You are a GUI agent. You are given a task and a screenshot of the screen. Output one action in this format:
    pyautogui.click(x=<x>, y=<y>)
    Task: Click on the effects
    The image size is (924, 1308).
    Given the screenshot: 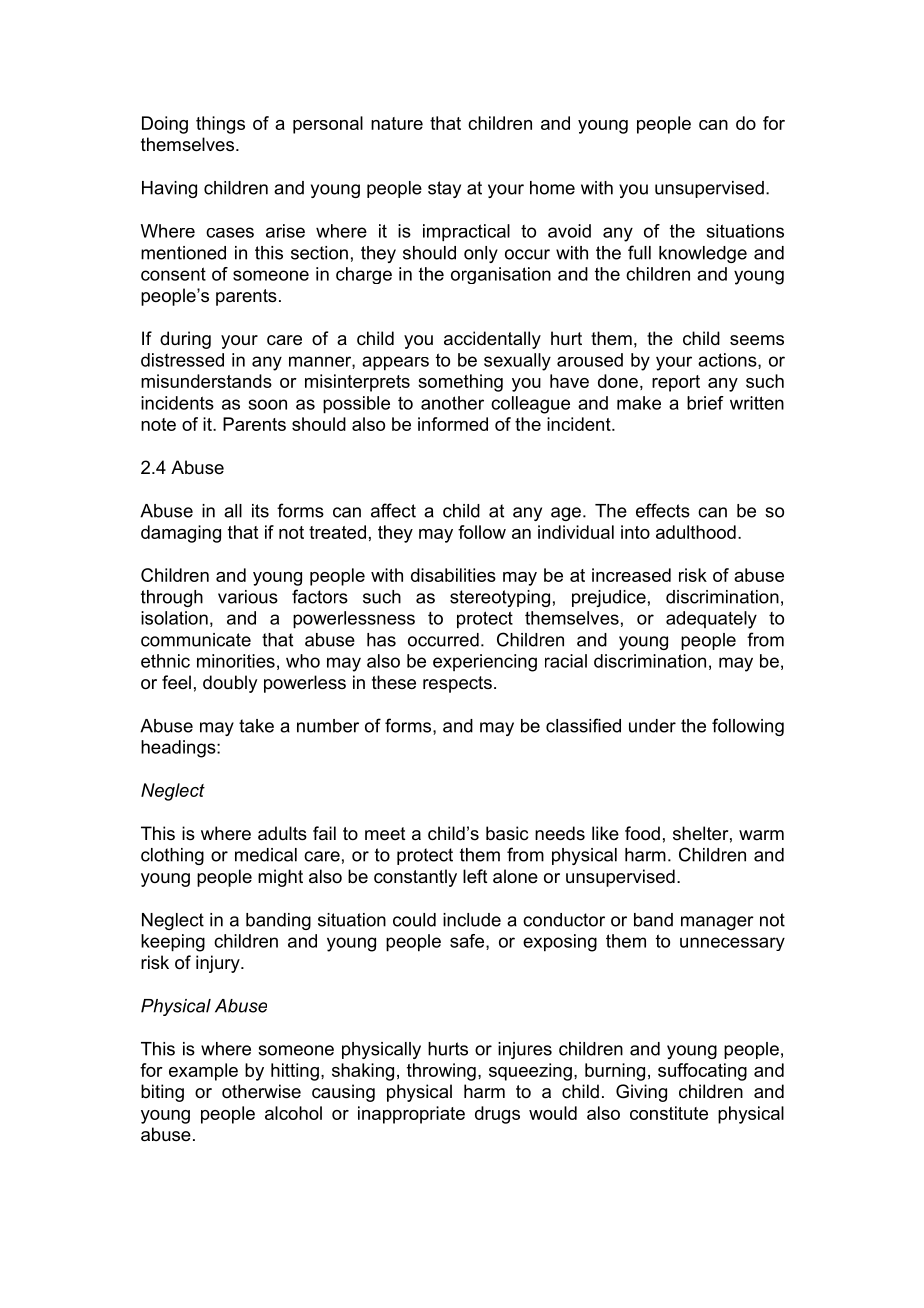 What is the action you would take?
    pyautogui.click(x=663, y=510)
